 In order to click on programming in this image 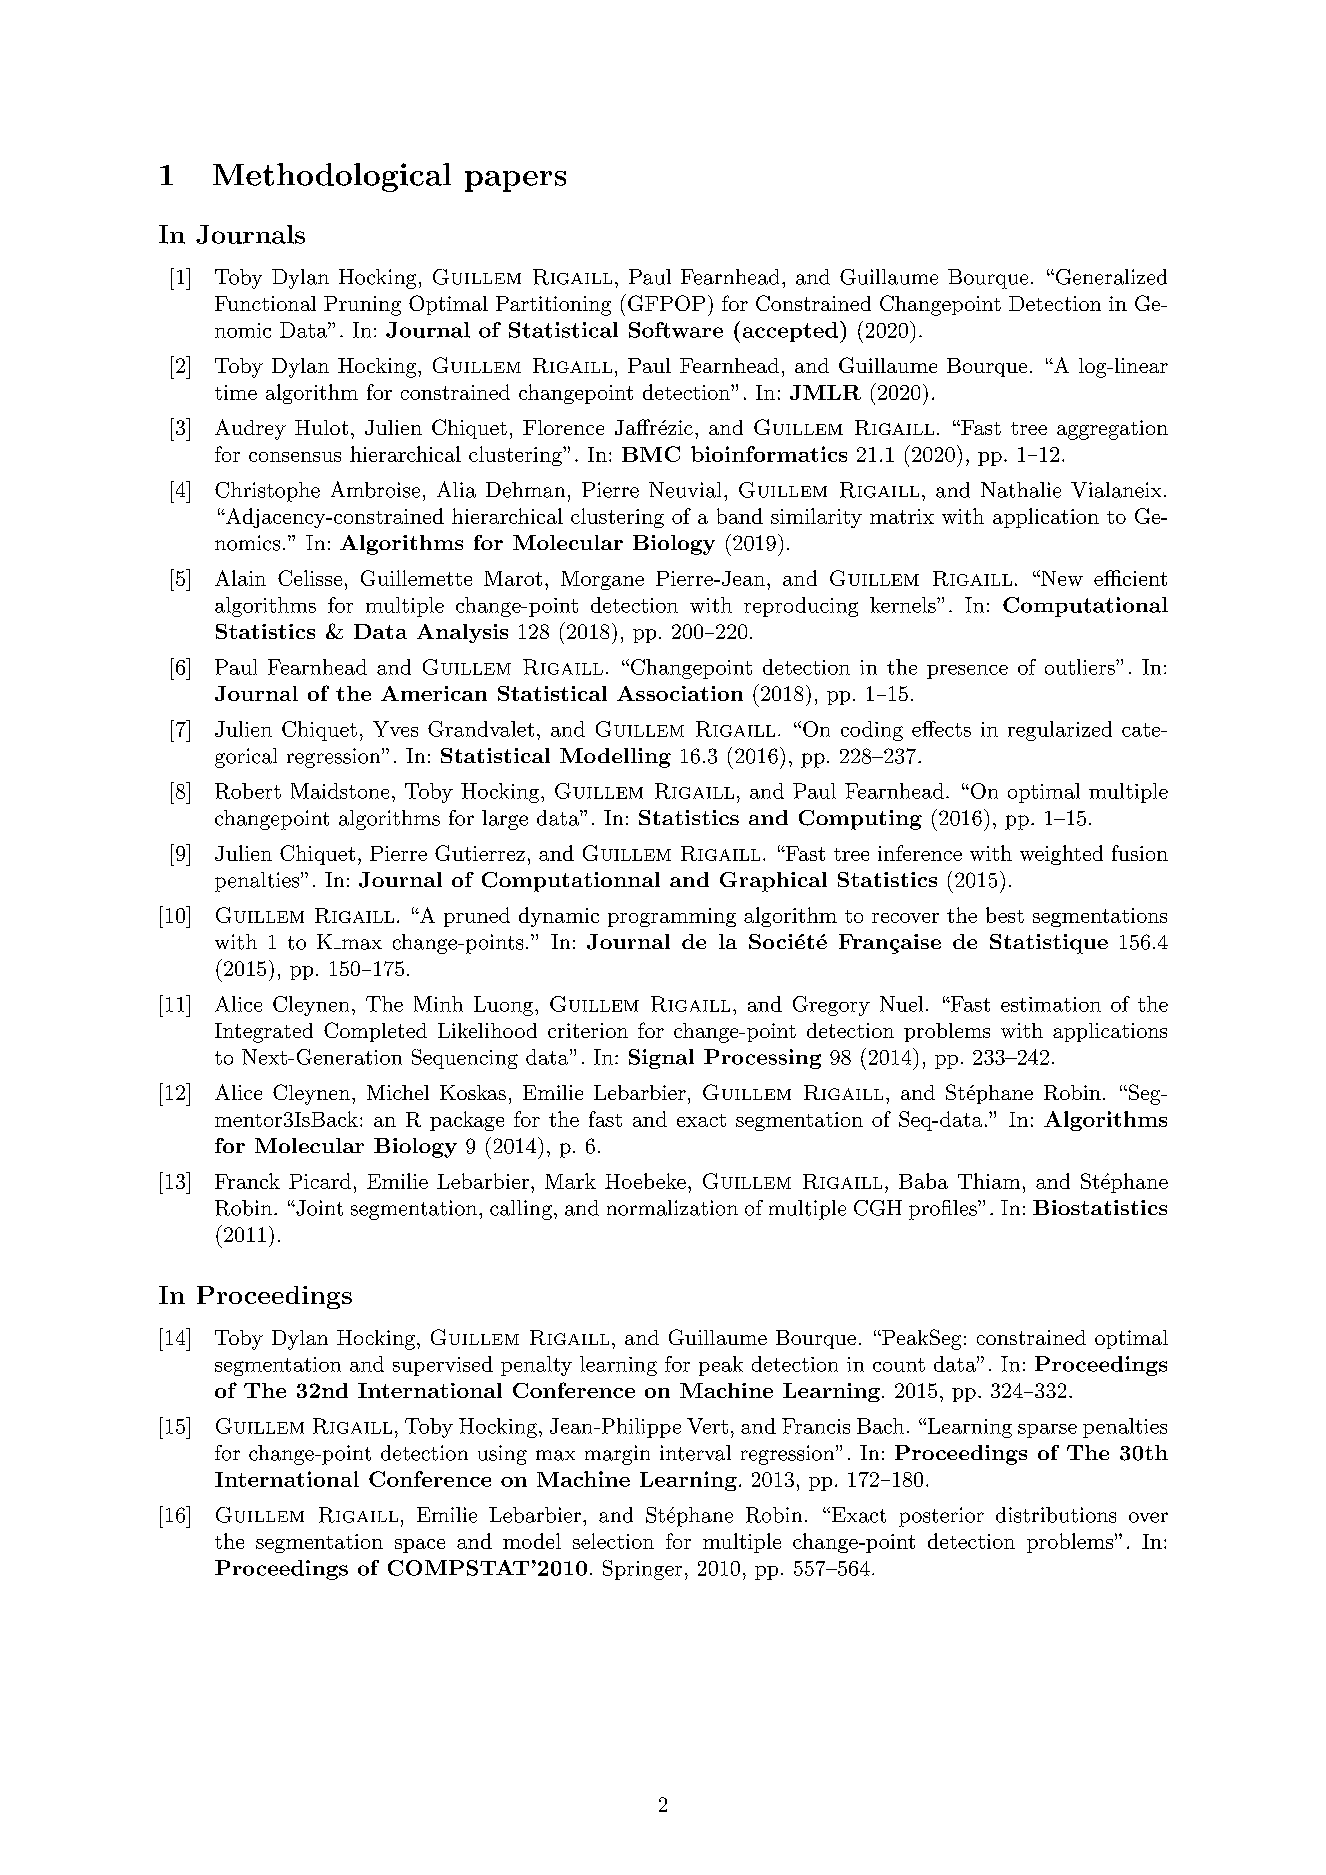, I will do `click(672, 917)`.
